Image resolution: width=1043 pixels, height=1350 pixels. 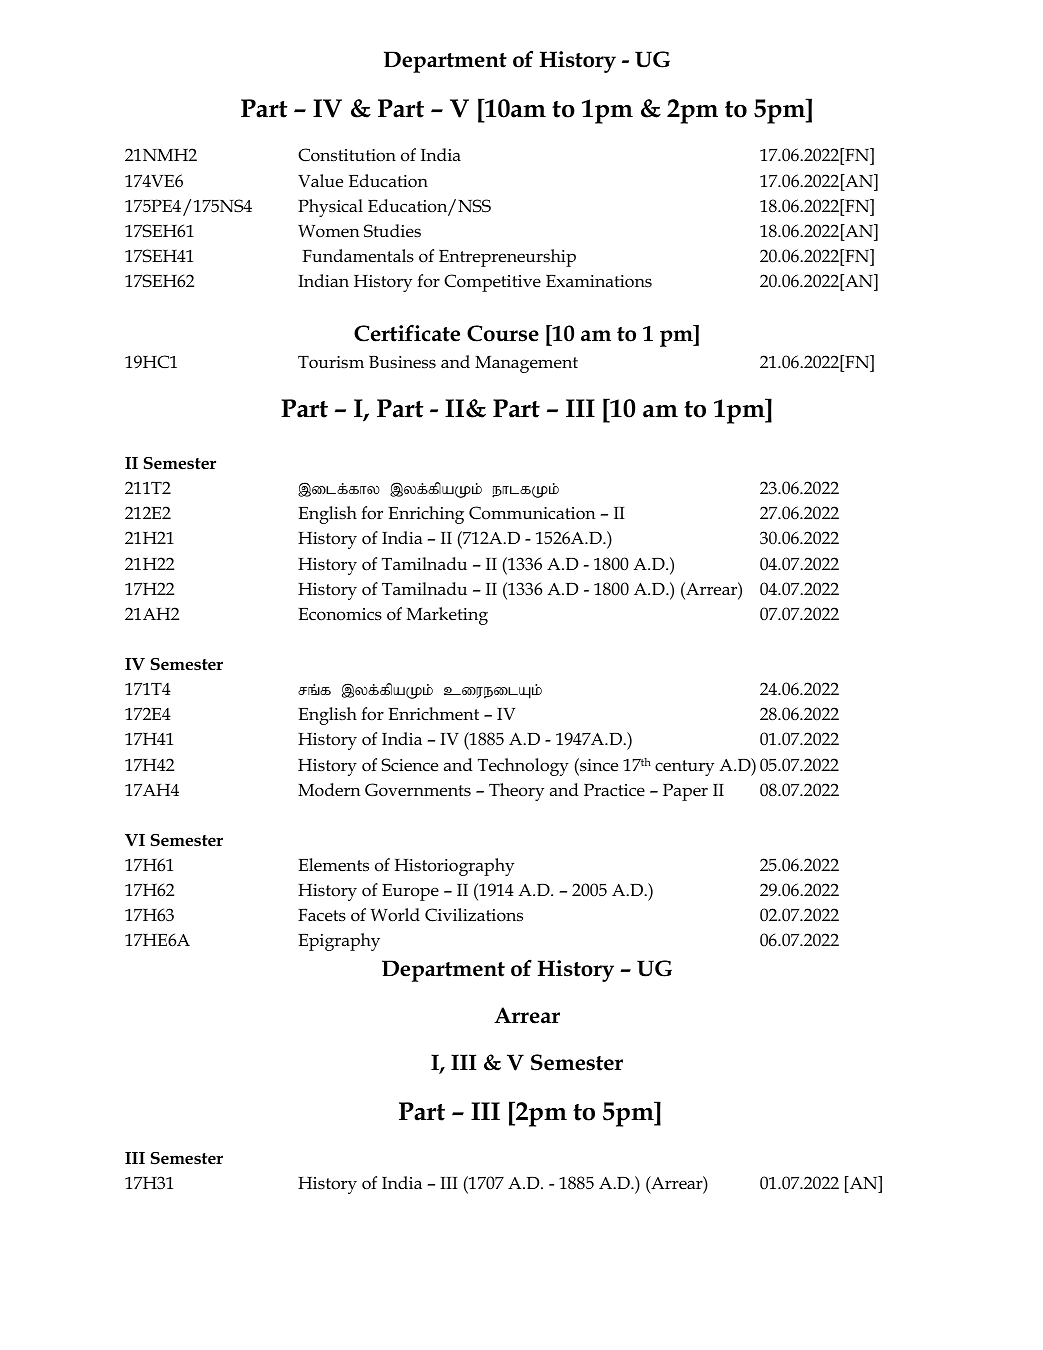 I want to click on Economics, so click(x=340, y=614).
